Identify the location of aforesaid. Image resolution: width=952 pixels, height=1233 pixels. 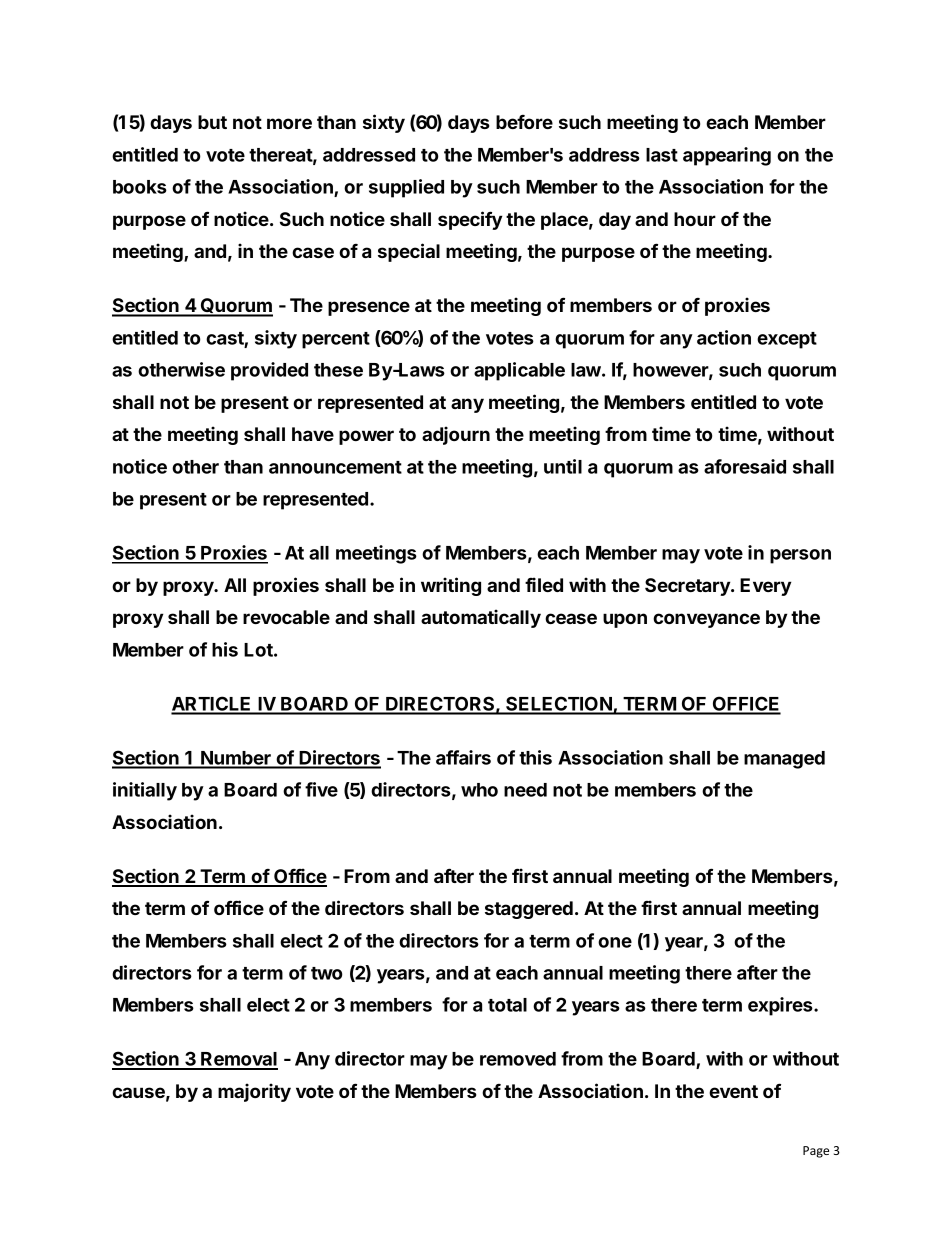
(745, 466).
